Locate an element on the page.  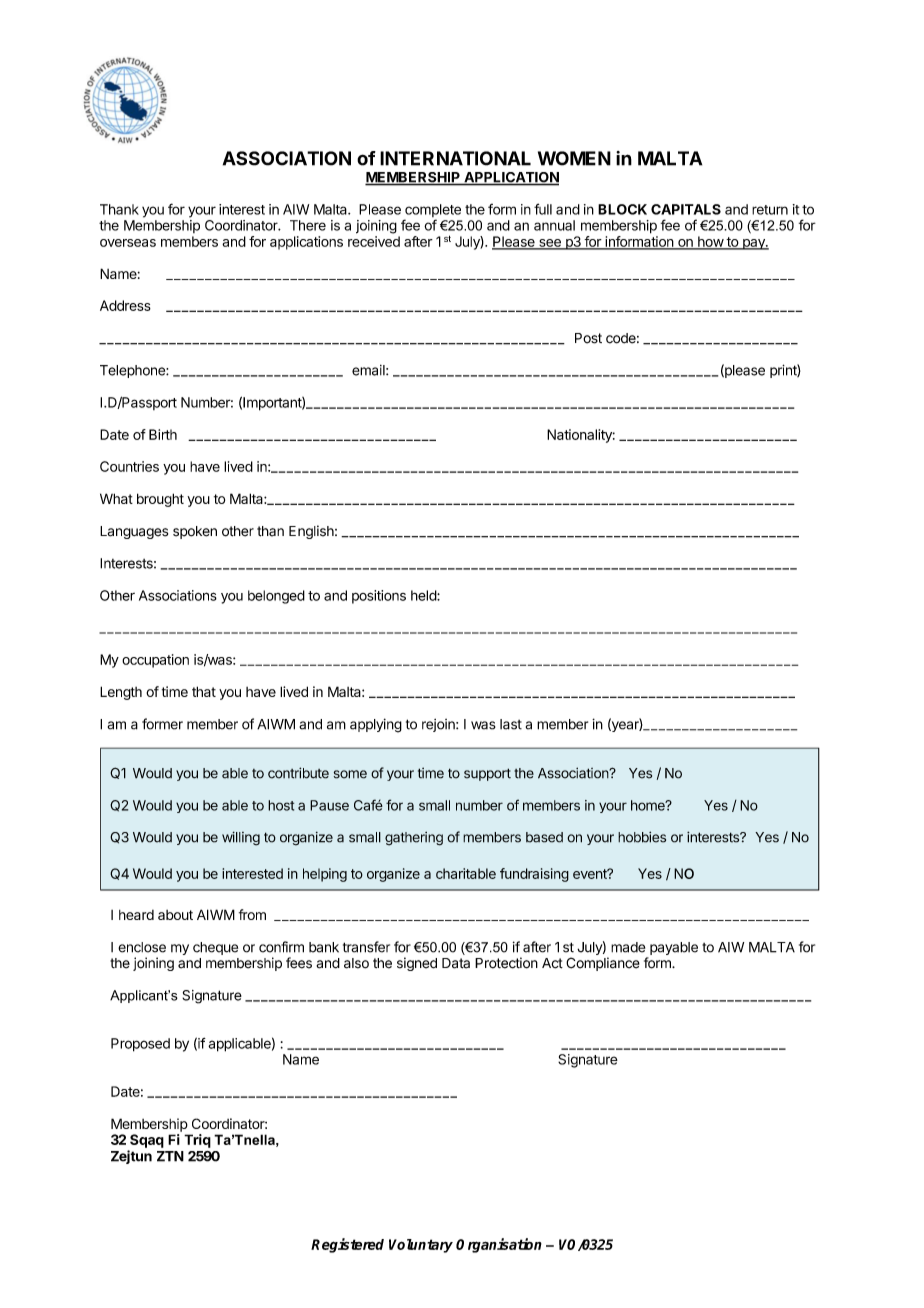
spoken is located at coordinates (195, 532).
